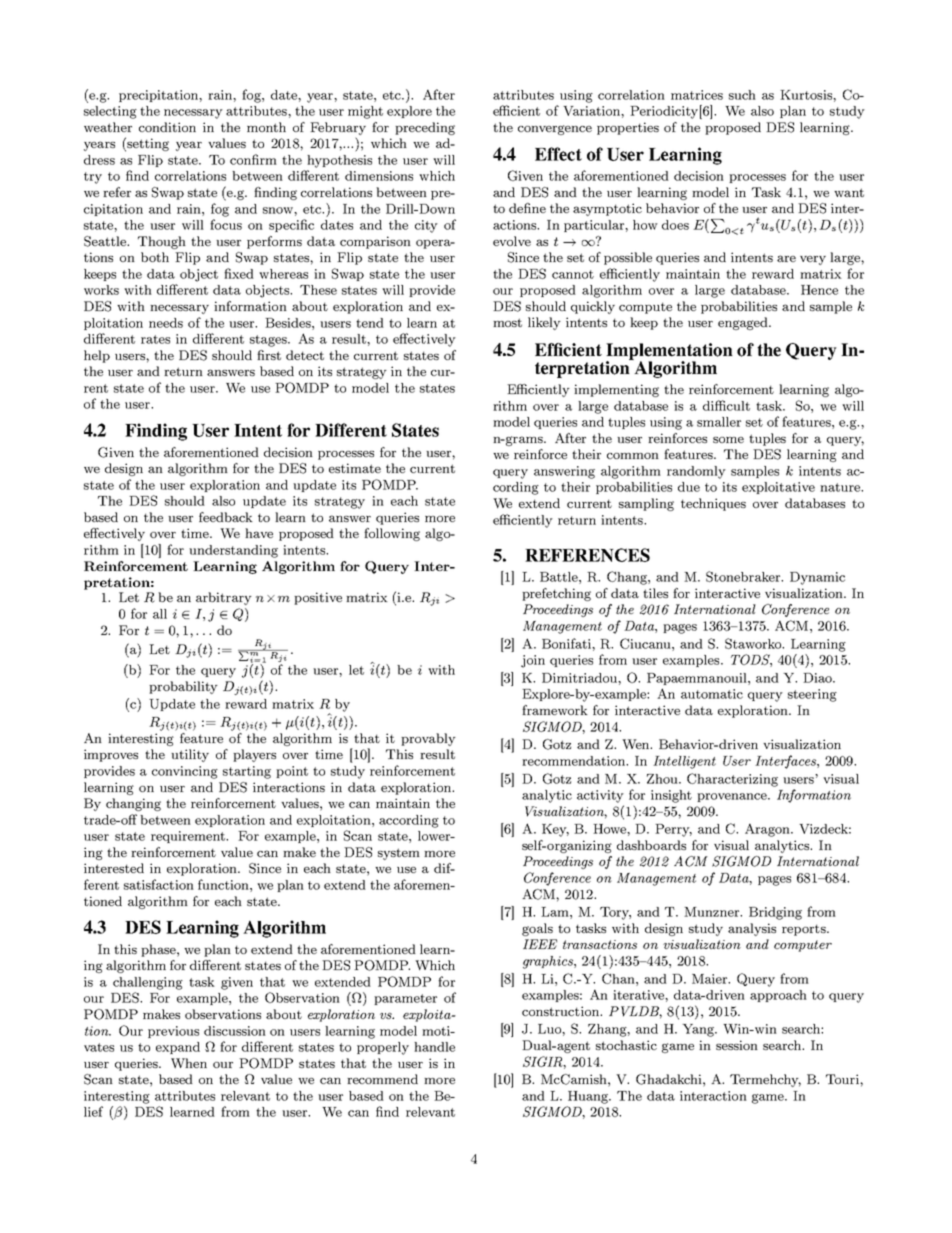 This screenshot has width=952, height=1233. What do you see at coordinates (110, 112) in the screenshot?
I see `selecting` at bounding box center [110, 112].
